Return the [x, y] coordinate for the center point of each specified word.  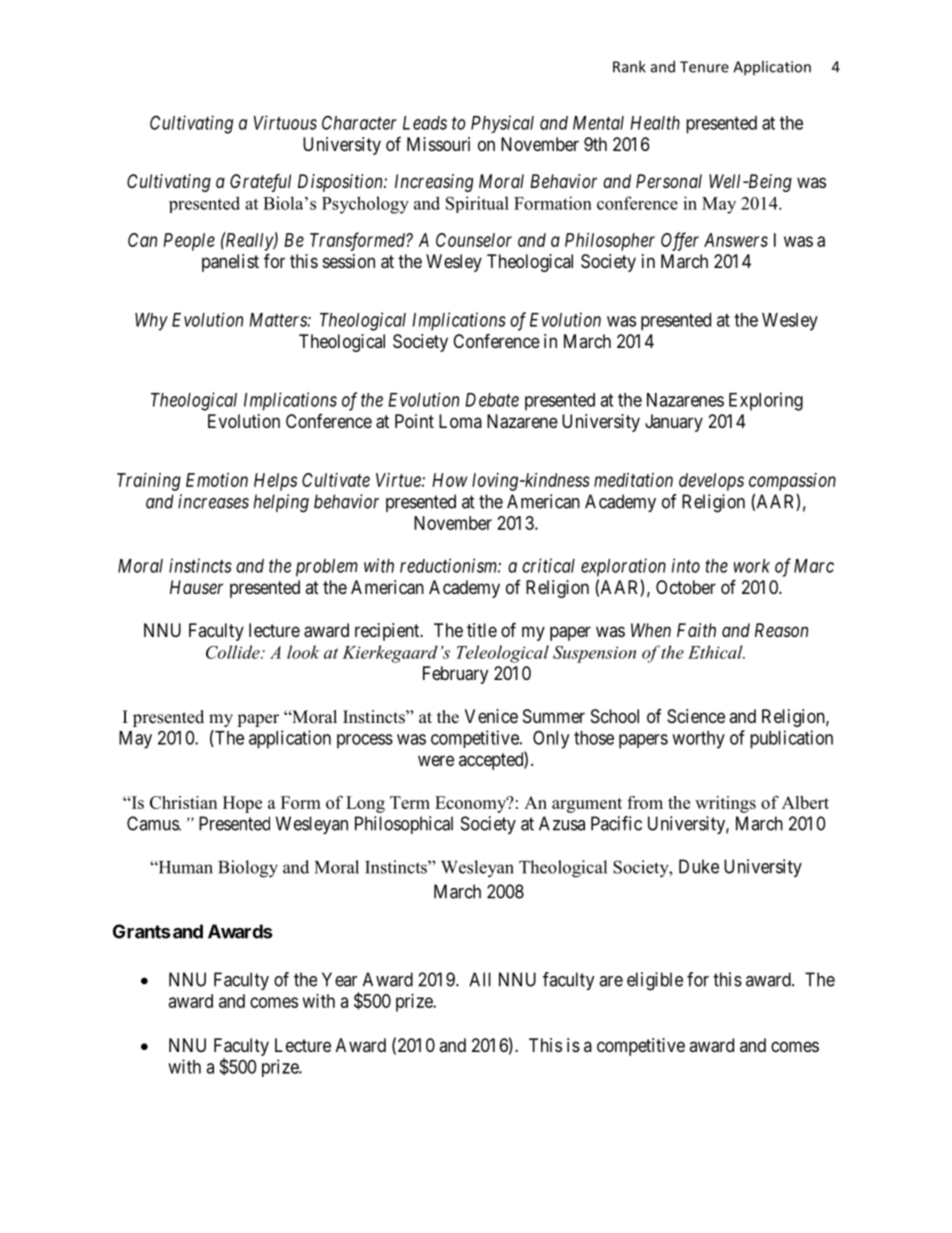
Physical [502, 124]
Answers [736, 240]
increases [213, 501]
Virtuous [285, 122]
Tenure [704, 67]
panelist [230, 263]
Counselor [474, 240]
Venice [491, 716]
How [450, 480]
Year [339, 979]
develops [711, 482]
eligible [655, 981]
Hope [242, 804]
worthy [698, 740]
